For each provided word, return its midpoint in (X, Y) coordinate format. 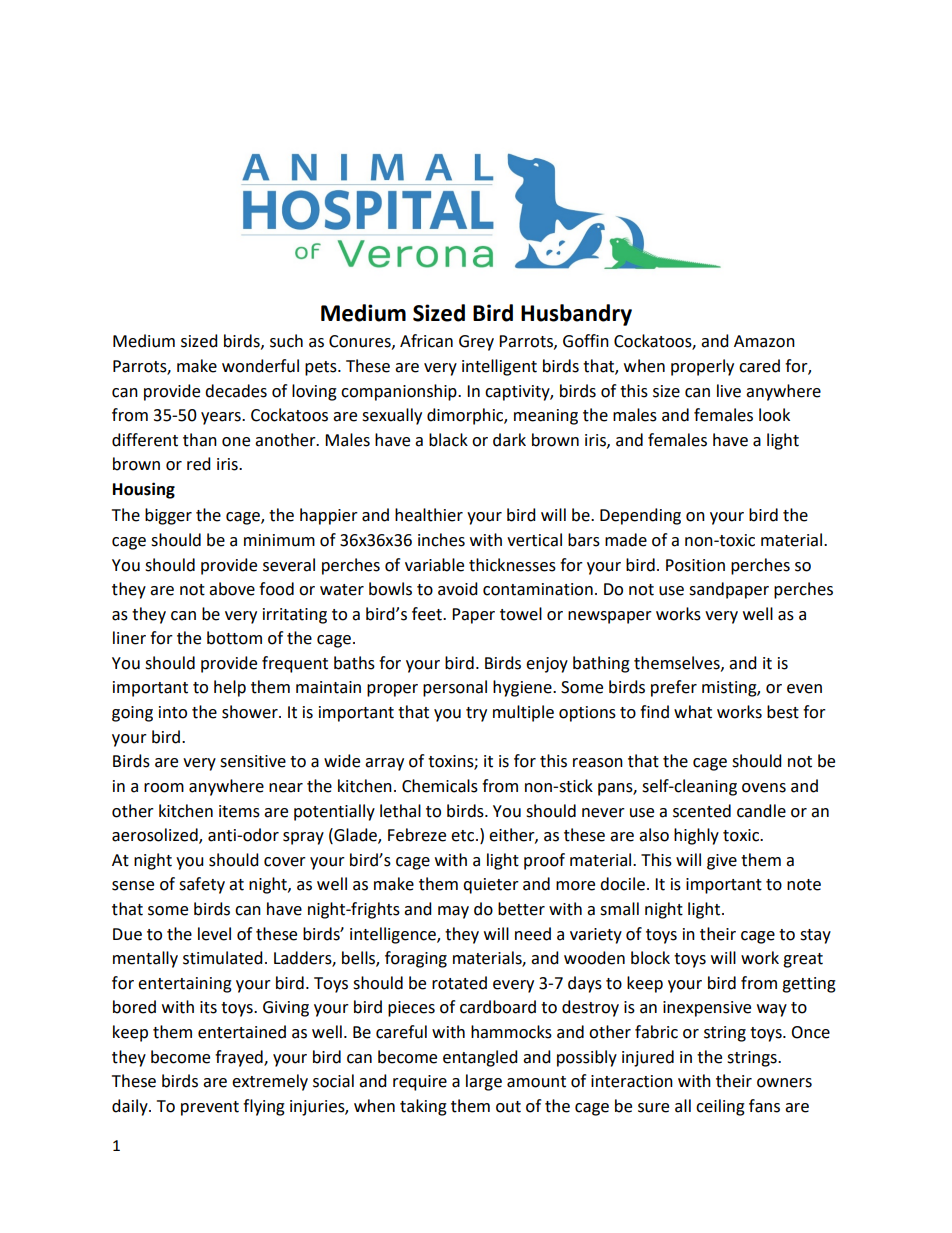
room (164, 788)
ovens (764, 788)
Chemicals (440, 786)
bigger (168, 516)
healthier (429, 515)
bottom (234, 638)
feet (428, 614)
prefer (674, 688)
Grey (476, 343)
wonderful (260, 366)
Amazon (764, 341)
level (214, 934)
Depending (640, 516)
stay (815, 936)
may (453, 912)
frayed (240, 1058)
